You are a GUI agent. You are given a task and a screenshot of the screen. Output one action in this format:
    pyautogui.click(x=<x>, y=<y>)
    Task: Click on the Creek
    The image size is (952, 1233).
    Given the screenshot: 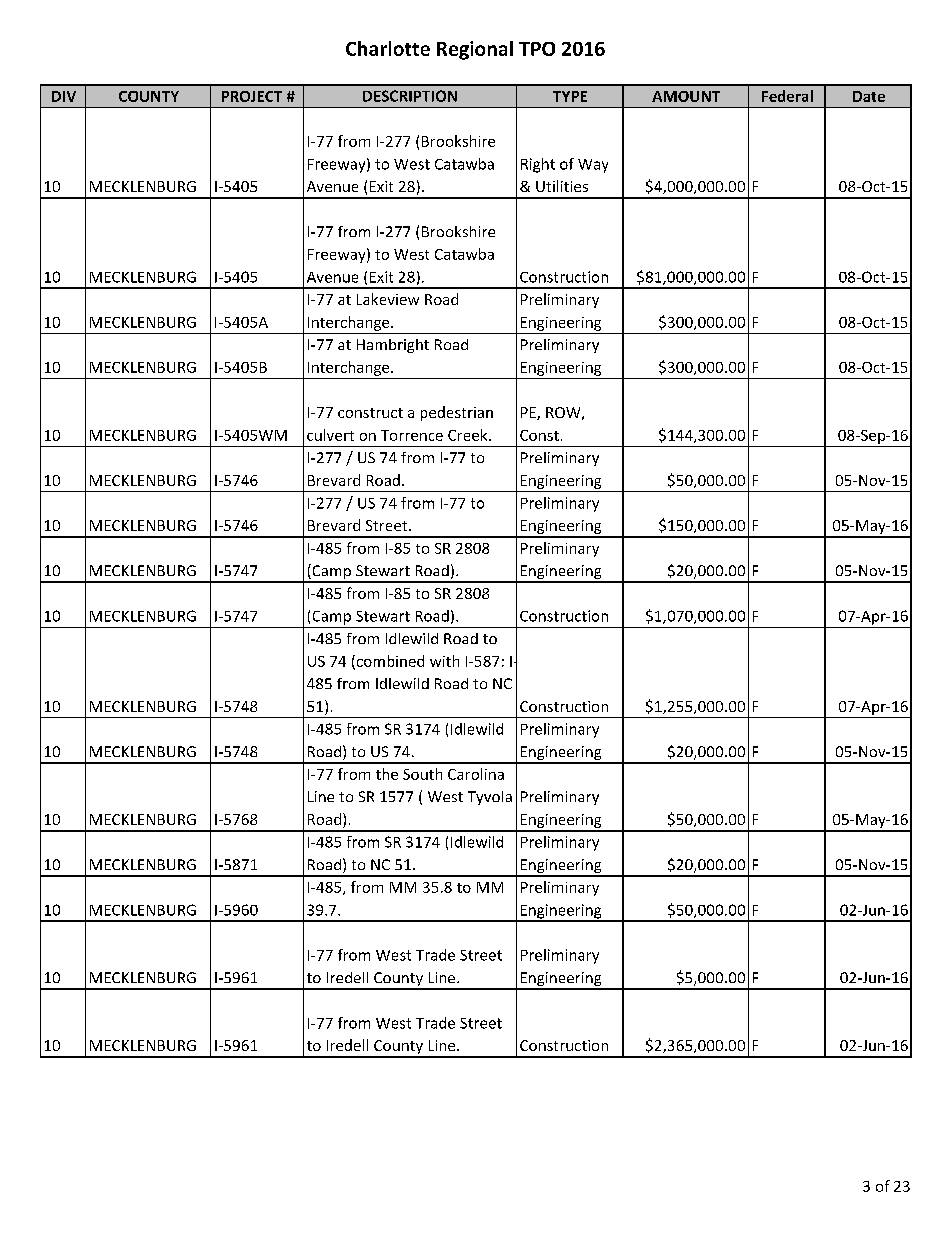 What is the action you would take?
    pyautogui.click(x=469, y=435)
